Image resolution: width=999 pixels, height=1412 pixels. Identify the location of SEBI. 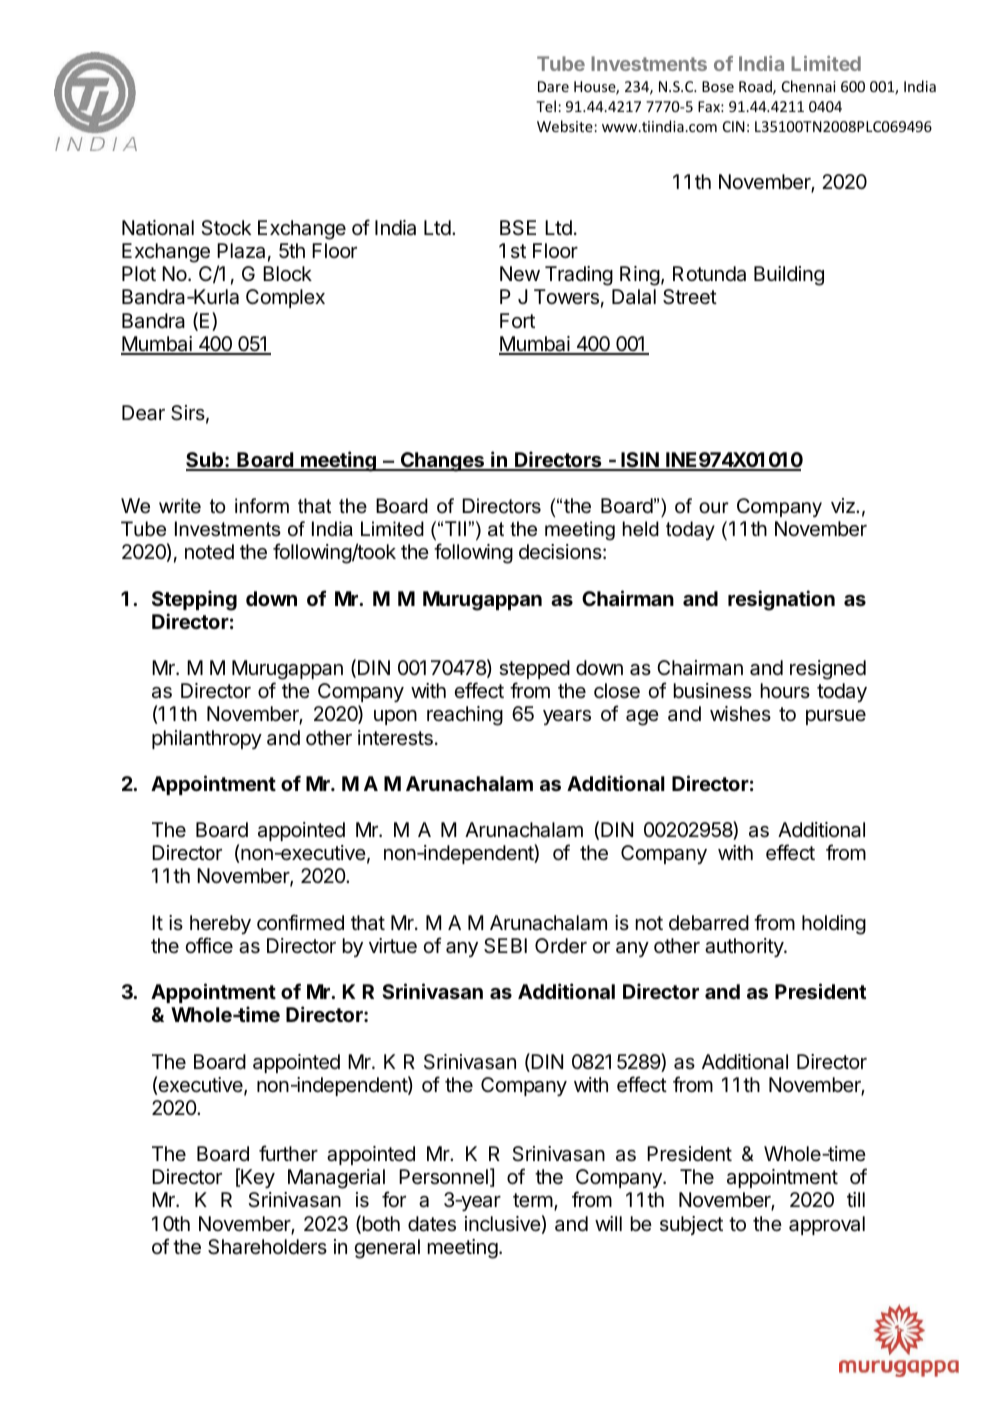
(505, 946).
